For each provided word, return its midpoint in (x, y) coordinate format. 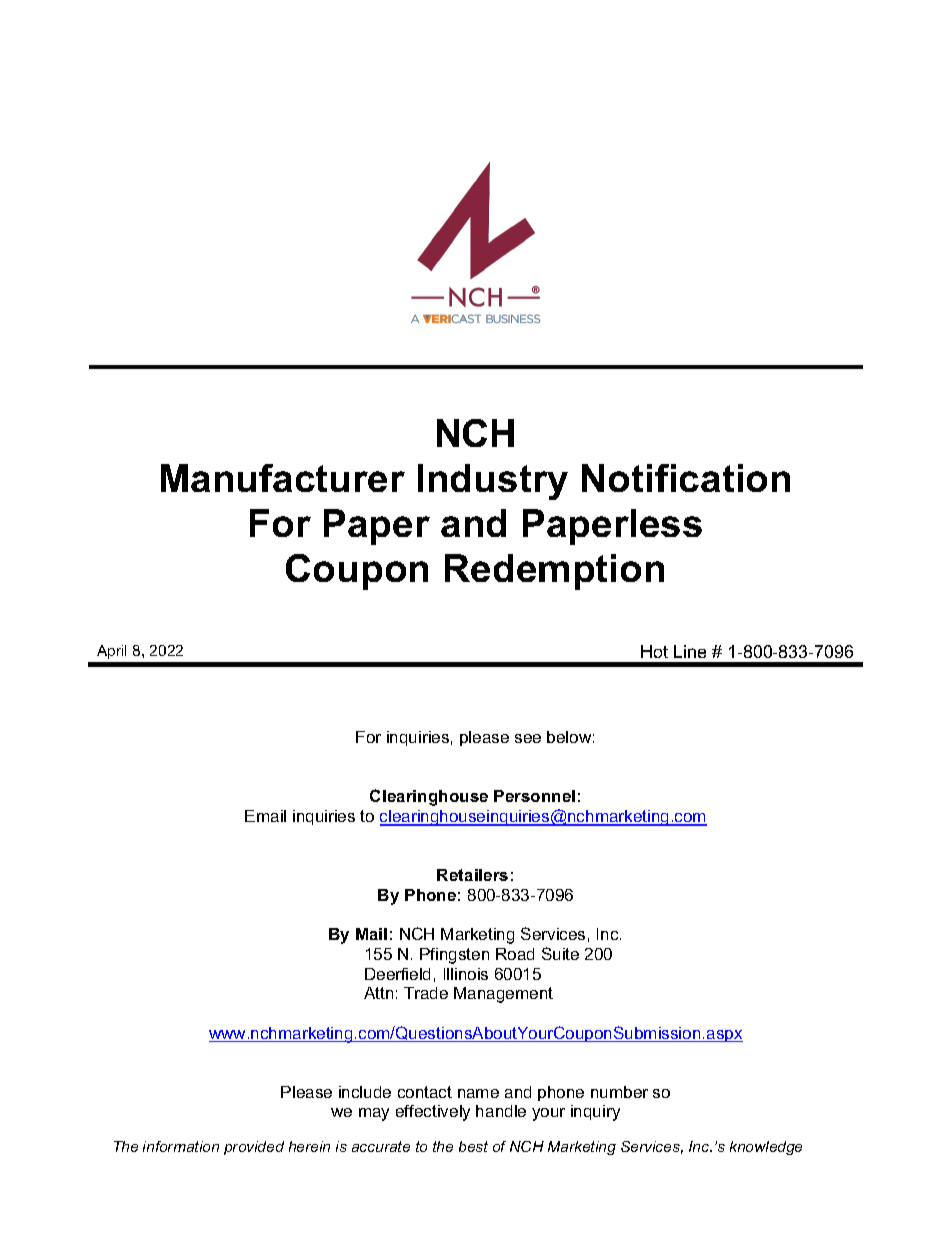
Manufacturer (283, 478)
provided (254, 1148)
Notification (686, 478)
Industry (493, 482)
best (473, 1146)
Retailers (472, 875)
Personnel (534, 796)
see (528, 738)
